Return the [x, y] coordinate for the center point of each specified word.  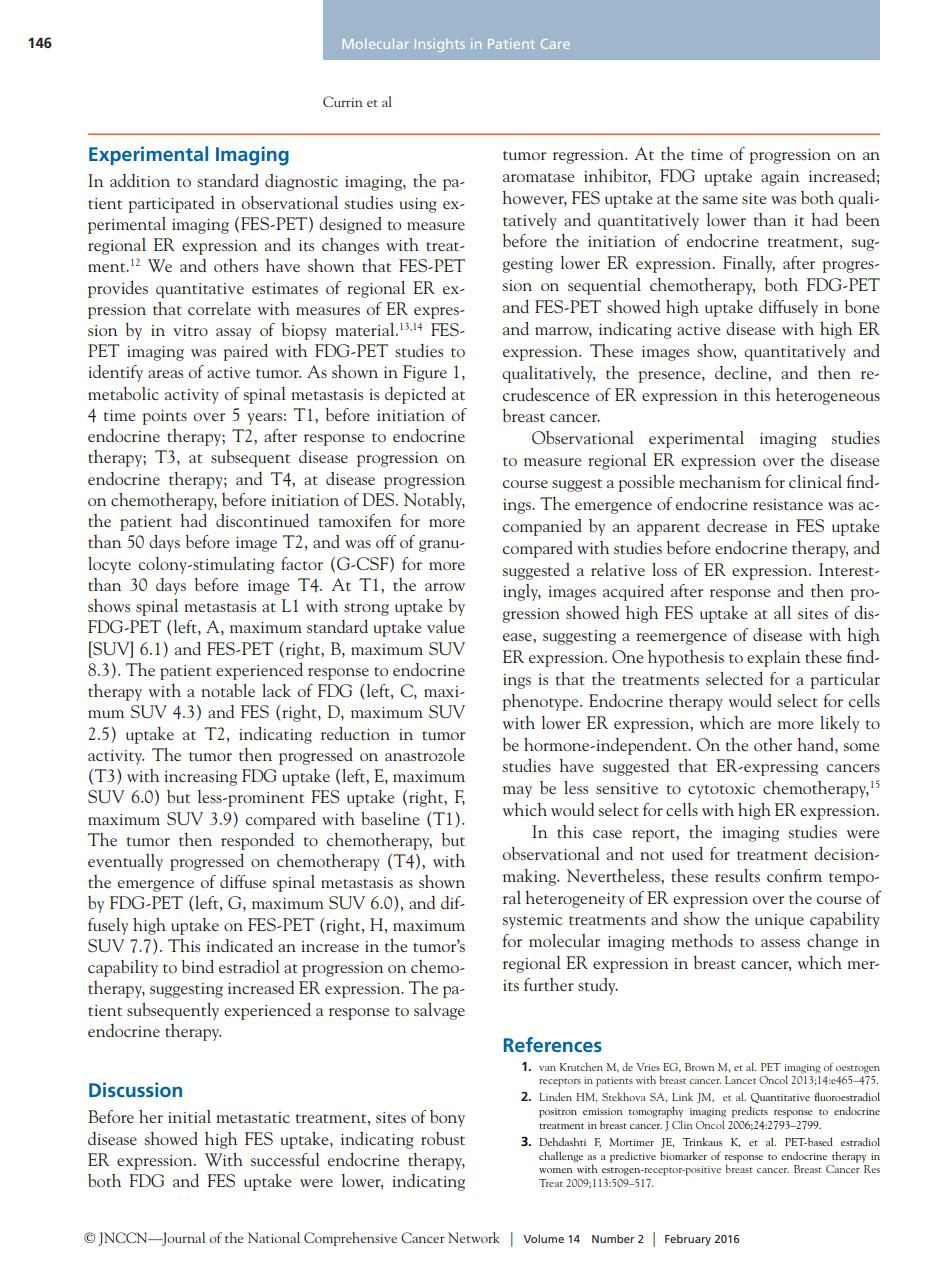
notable [228, 690]
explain [773, 658]
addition [140, 180]
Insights [440, 45]
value [446, 626]
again [780, 178]
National [274, 1237]
